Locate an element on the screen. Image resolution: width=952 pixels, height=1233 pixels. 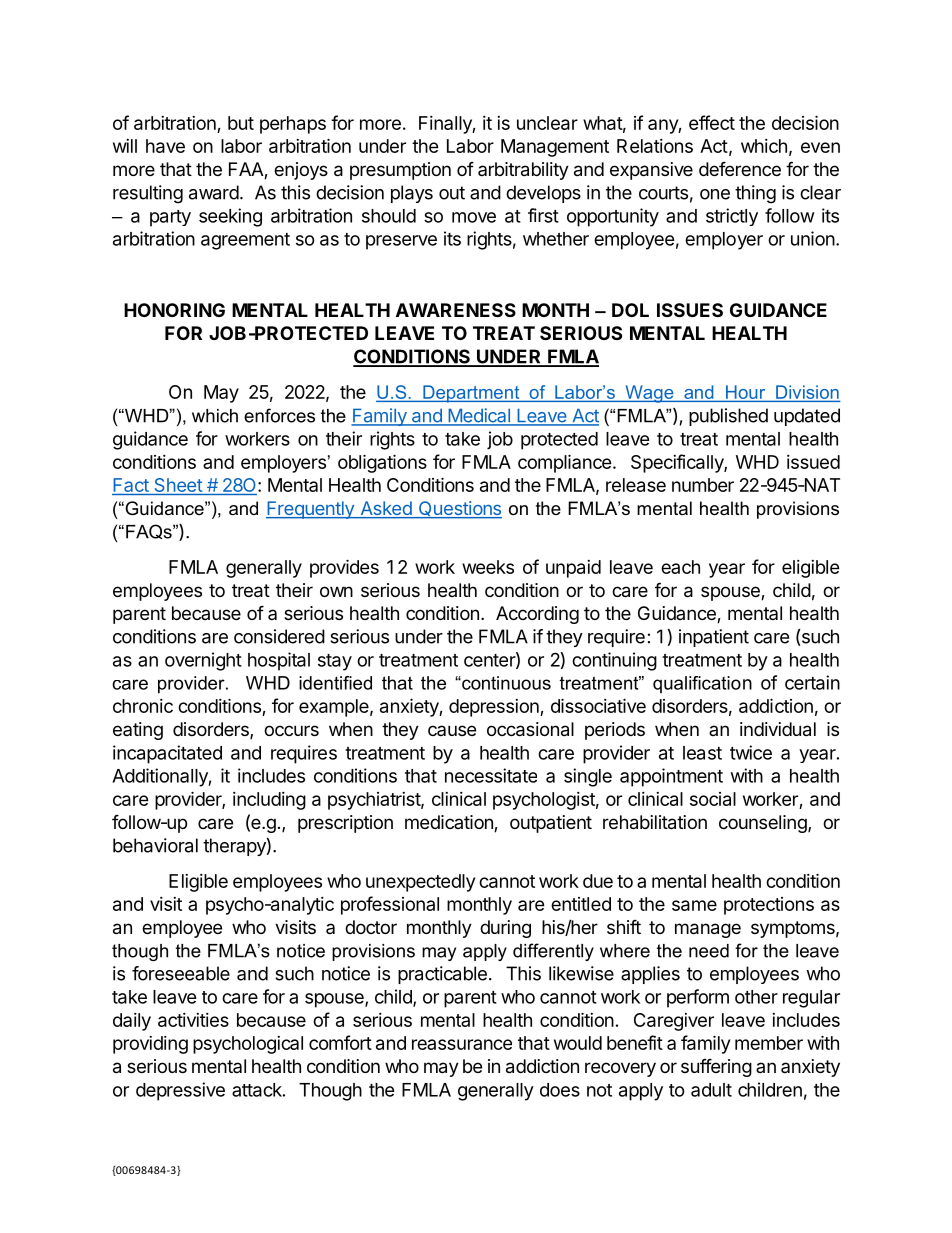
depressive is located at coordinates (180, 1091).
